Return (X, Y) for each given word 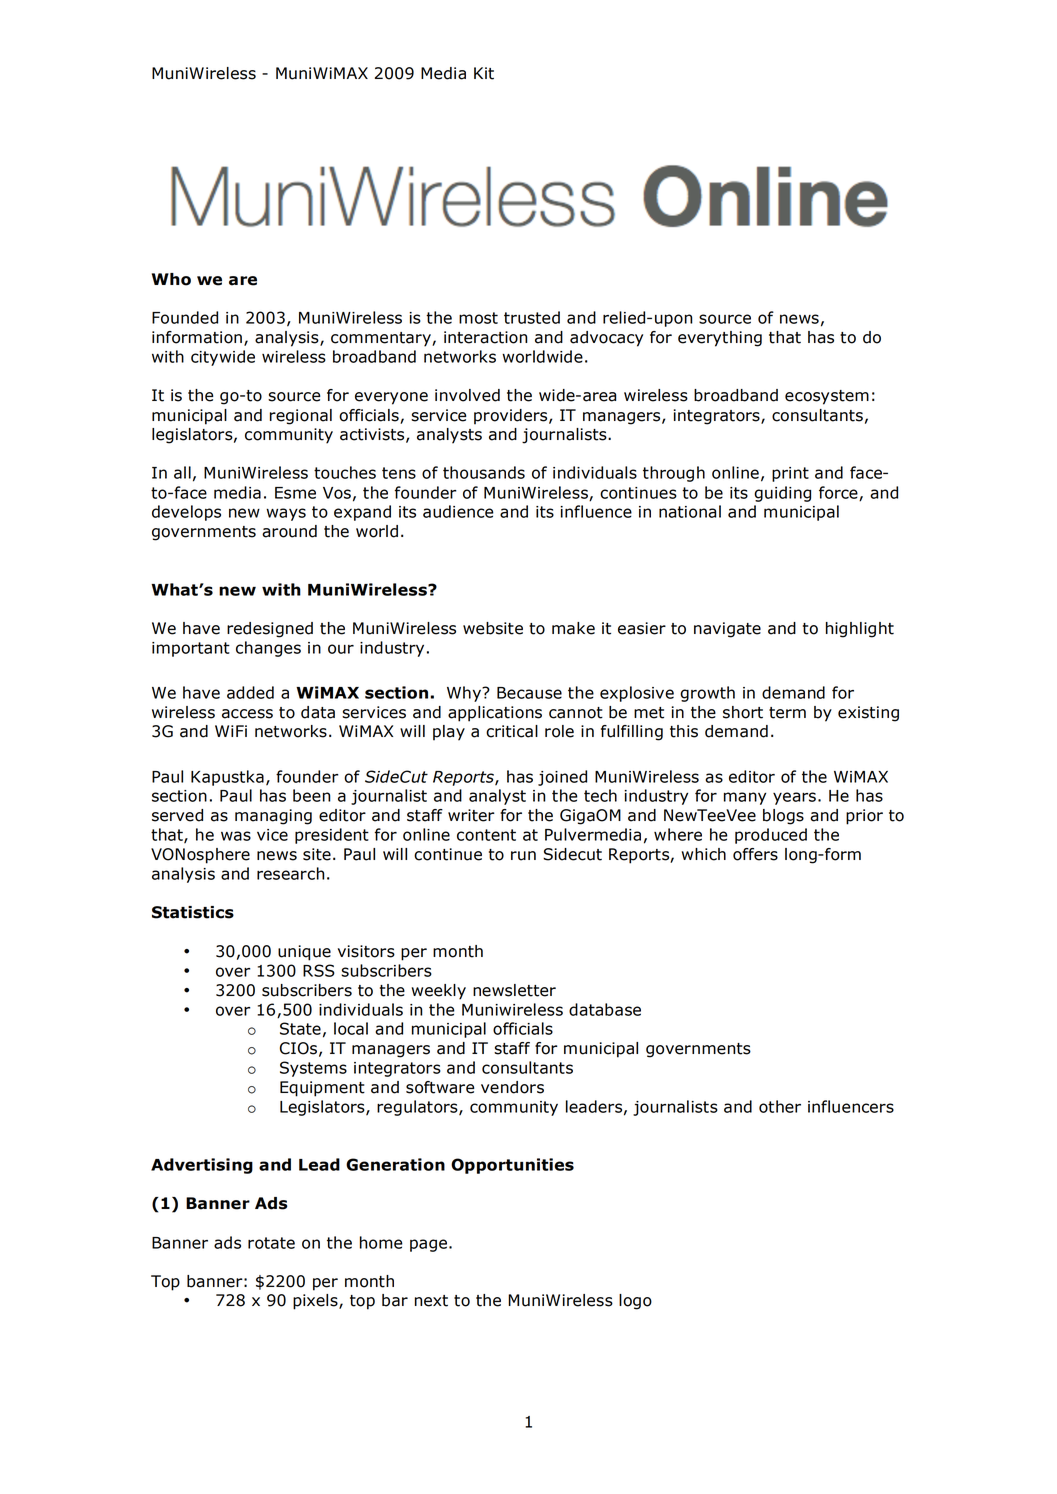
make (573, 628)
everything (720, 339)
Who (171, 279)
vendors (512, 1087)
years (794, 798)
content (486, 835)
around (289, 531)
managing (273, 817)
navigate (727, 630)
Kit (484, 73)
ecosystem (827, 397)
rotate (271, 1243)
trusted (532, 317)
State (300, 1028)
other (780, 1106)
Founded (185, 317)
